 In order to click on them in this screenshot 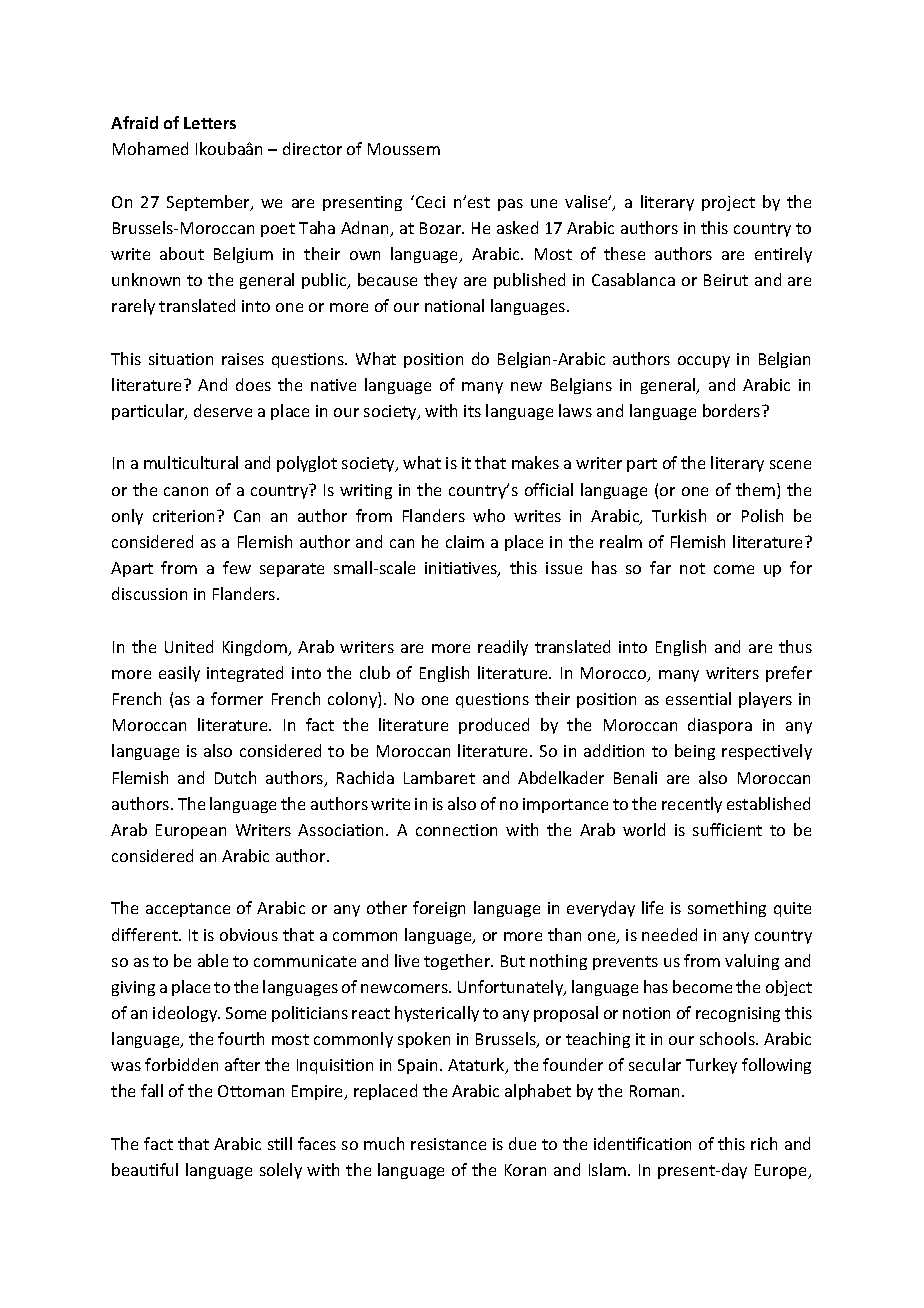, I will do `click(757, 491)`.
